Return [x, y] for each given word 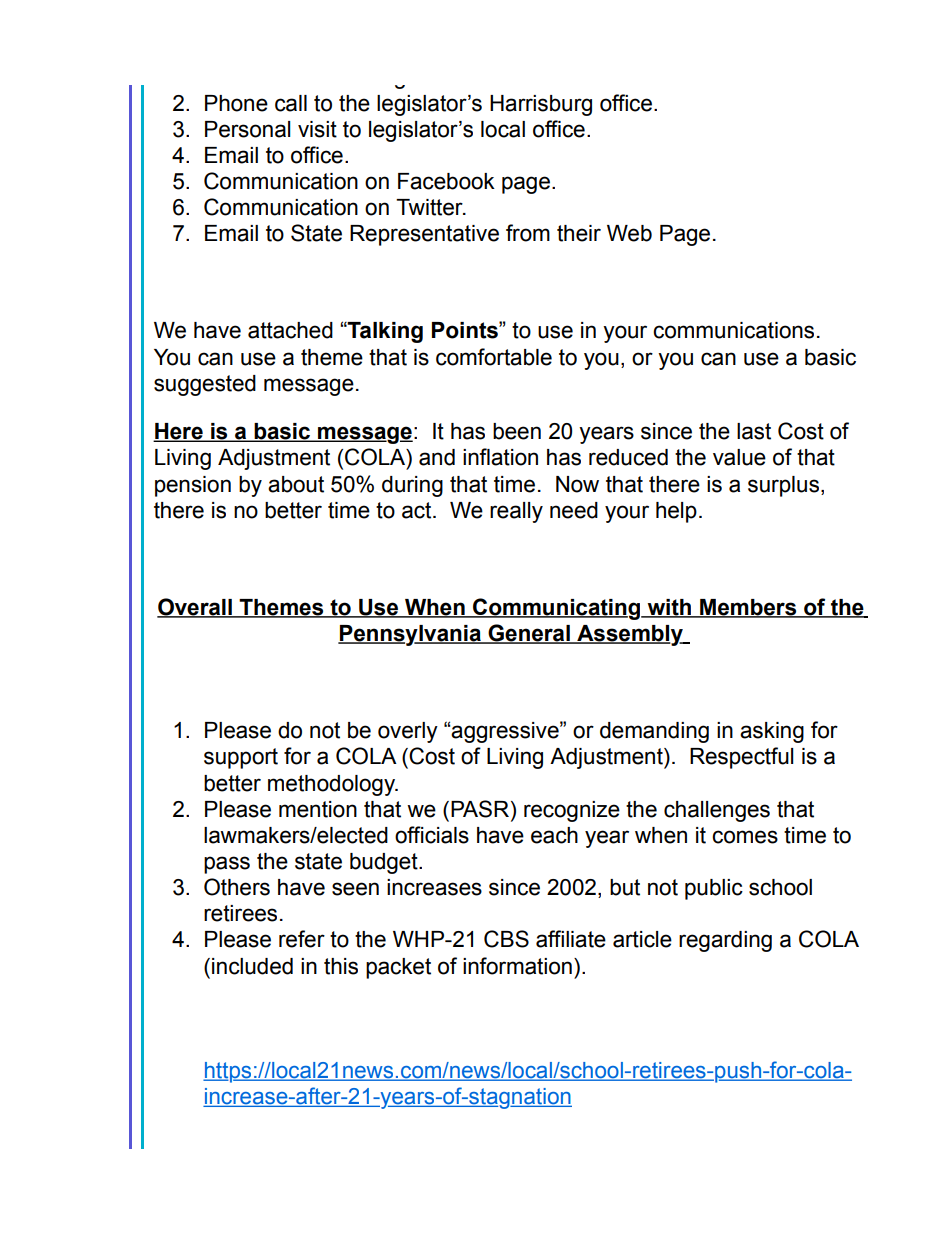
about [296, 484]
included [252, 966]
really [516, 512]
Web [629, 233]
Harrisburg [541, 105]
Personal [247, 129]
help [676, 512]
